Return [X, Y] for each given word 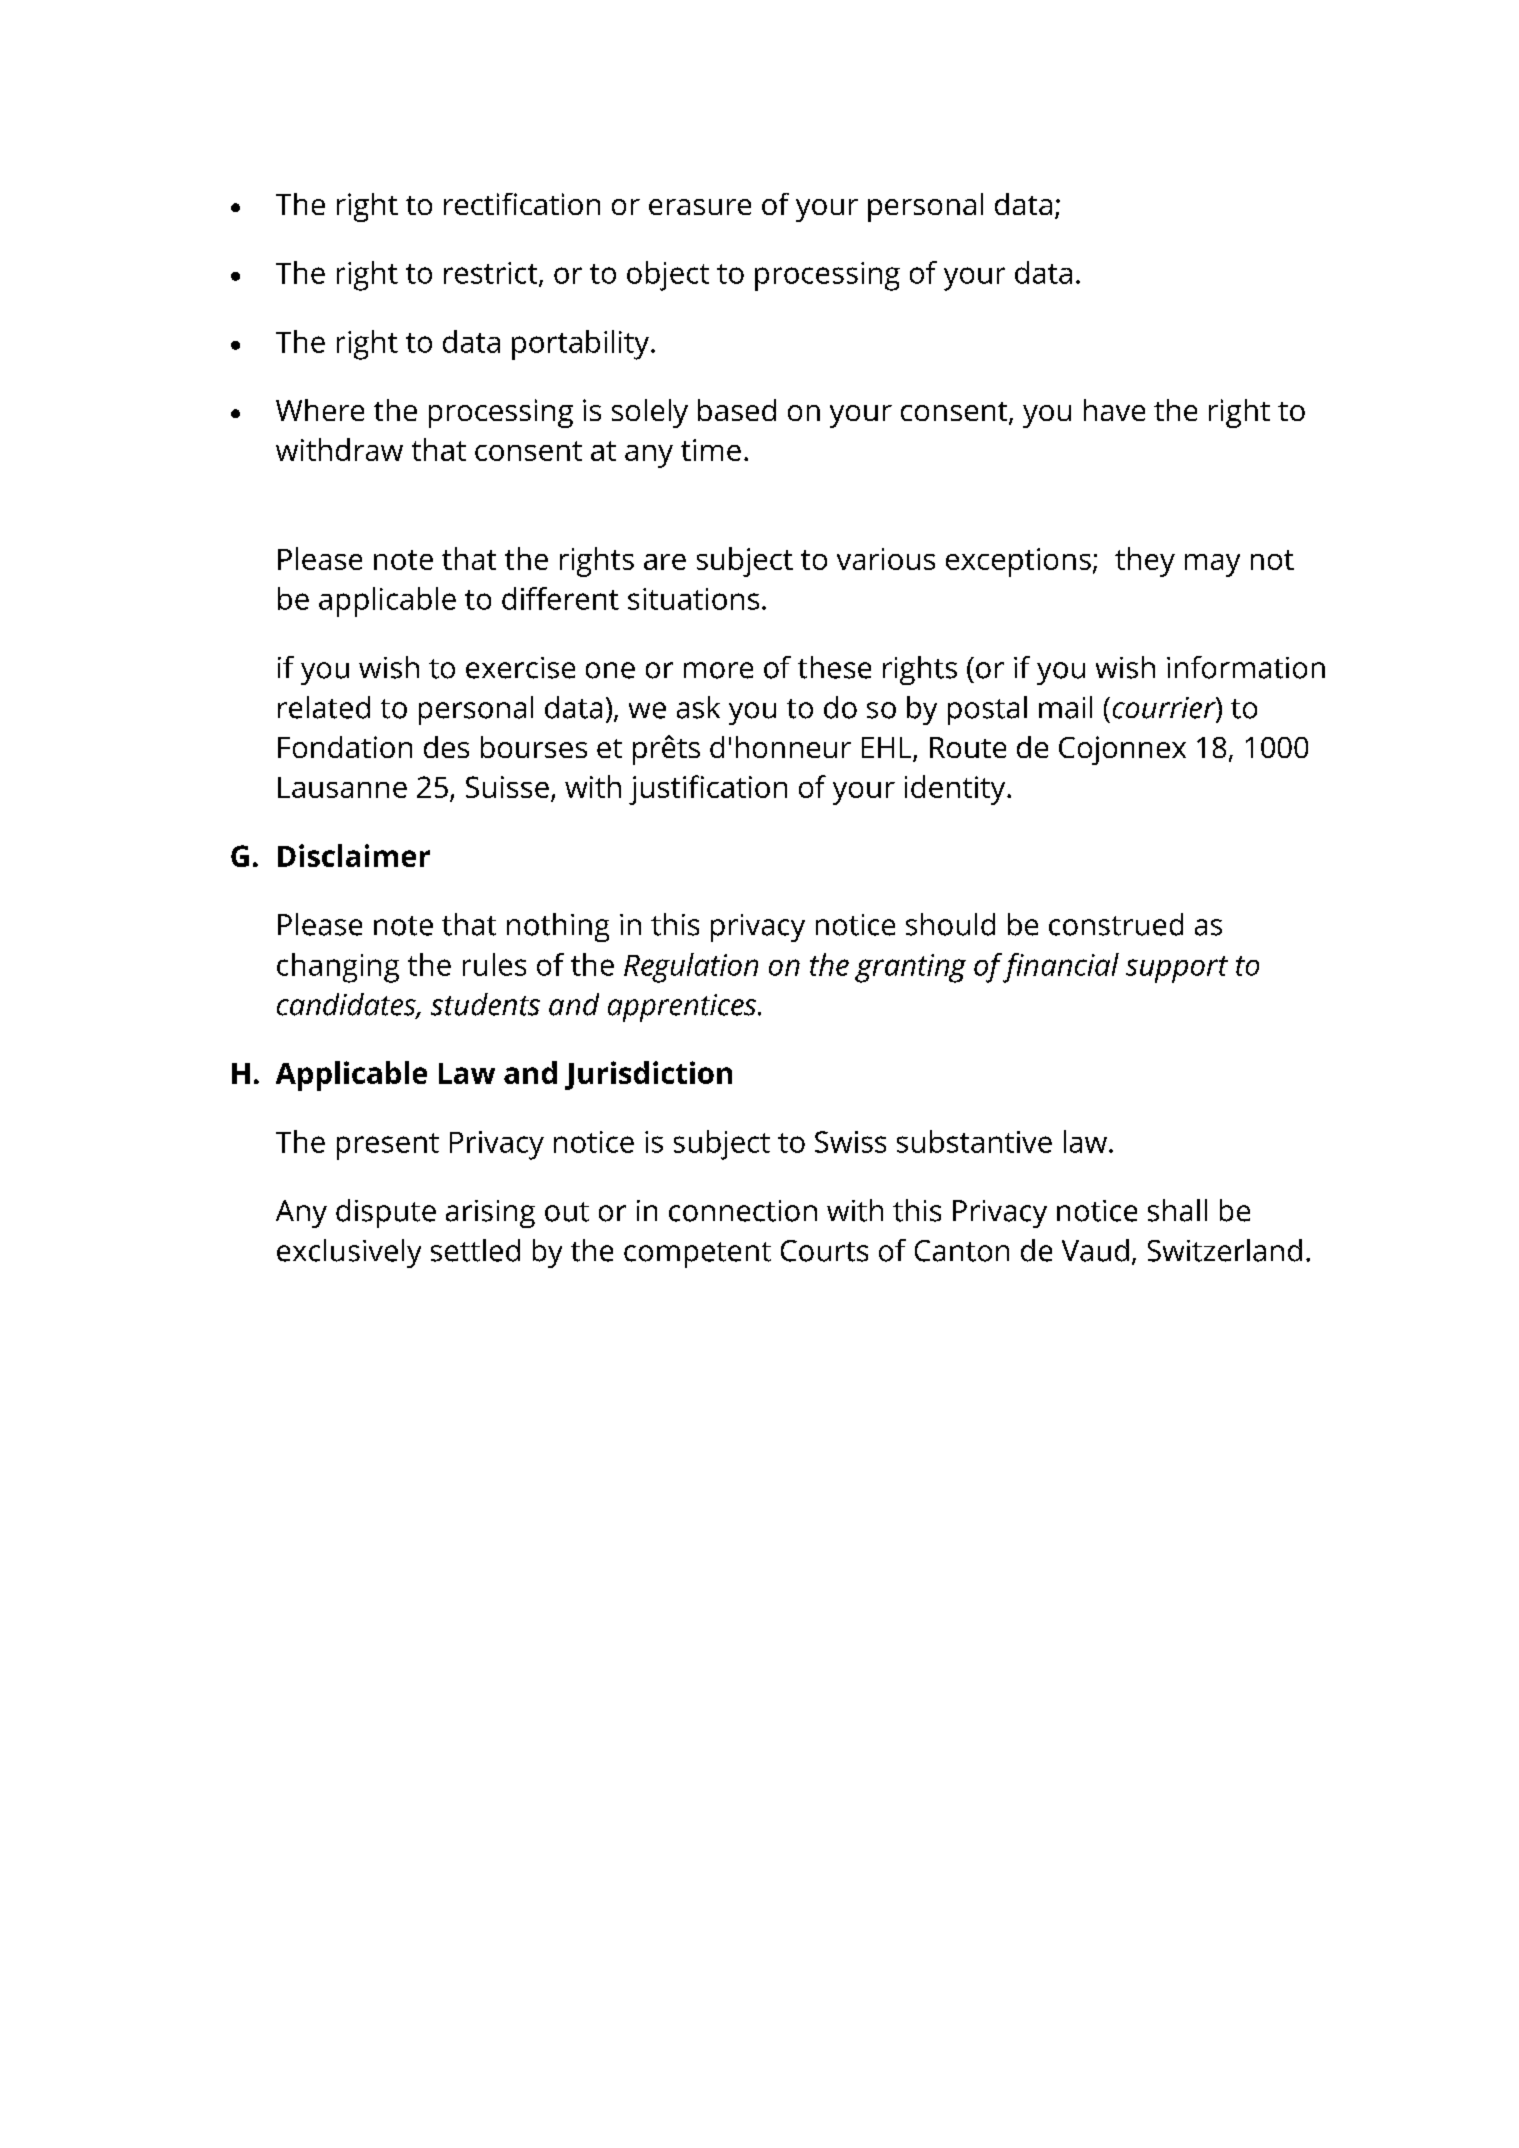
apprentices [683, 1008]
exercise [520, 668]
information [1246, 667]
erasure [700, 207]
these [834, 667]
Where [320, 410]
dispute [386, 1213]
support [1177, 969]
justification [708, 790]
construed [1116, 924]
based [737, 410]
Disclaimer [354, 855]
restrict [492, 274]
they [1145, 562]
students [485, 1004]
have [1114, 410]
